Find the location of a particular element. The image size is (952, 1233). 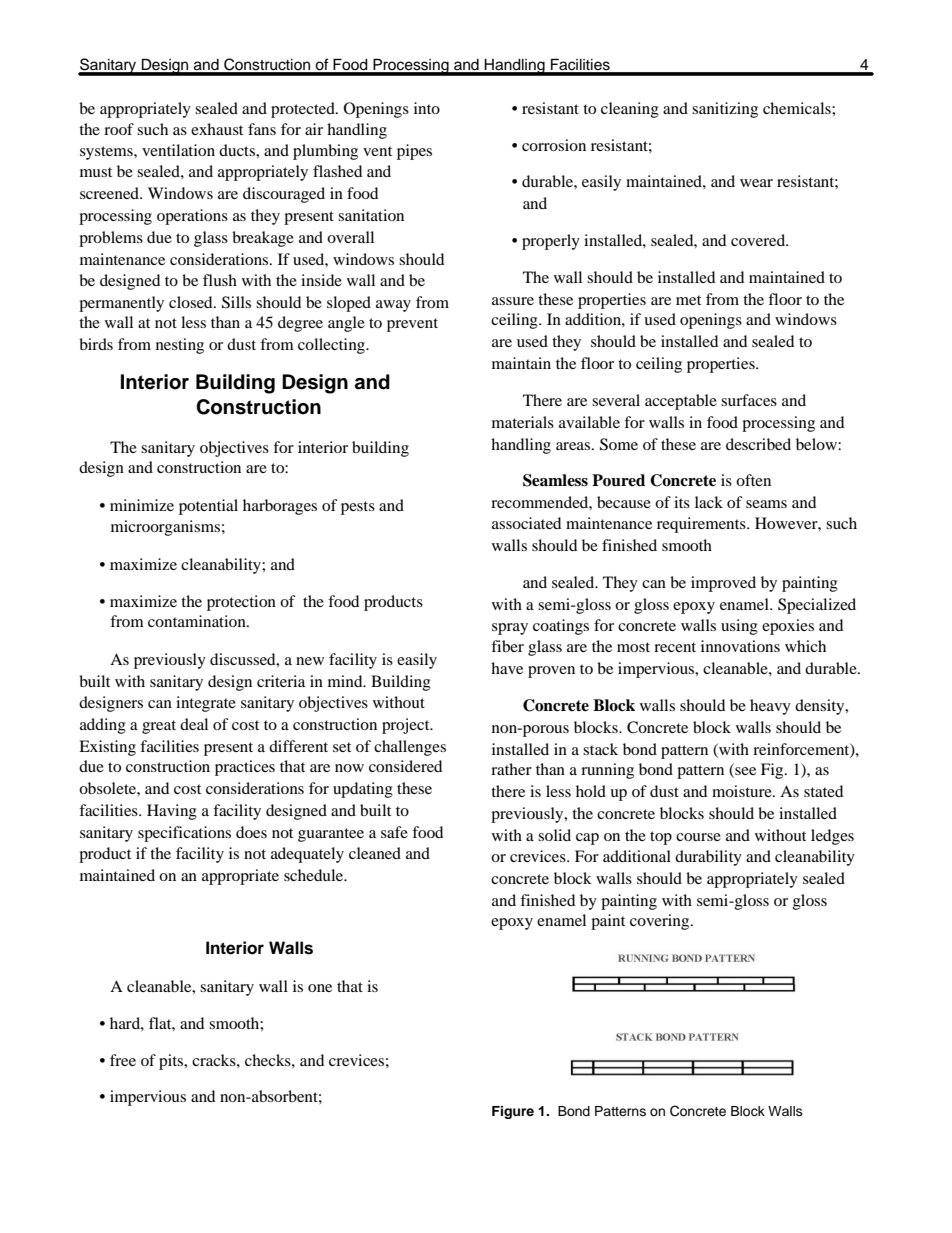

sanitizing is located at coordinates (725, 110).
